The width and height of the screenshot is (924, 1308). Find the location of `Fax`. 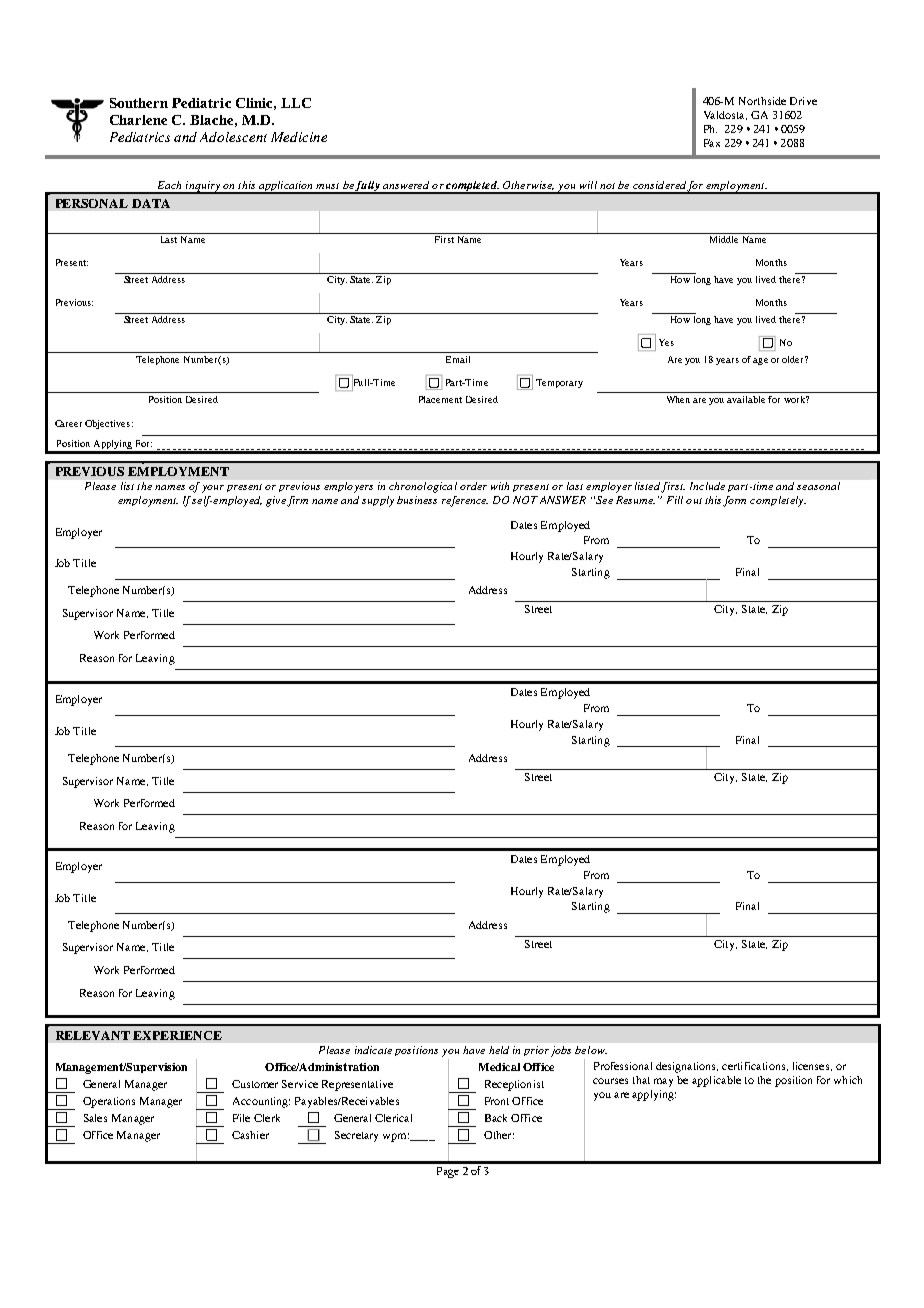

Fax is located at coordinates (712, 143).
